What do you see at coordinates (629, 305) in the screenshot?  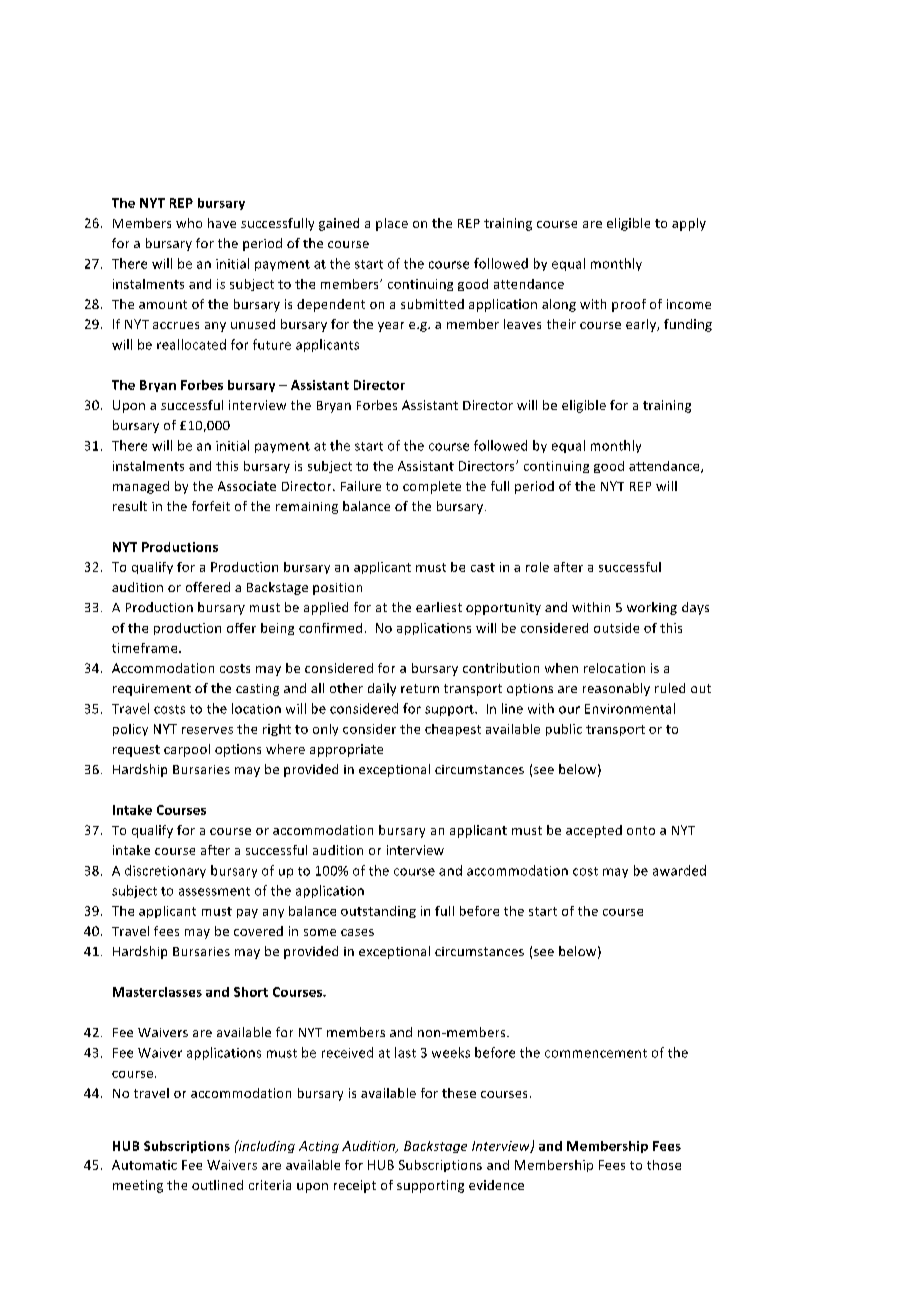 I see `proof` at bounding box center [629, 305].
